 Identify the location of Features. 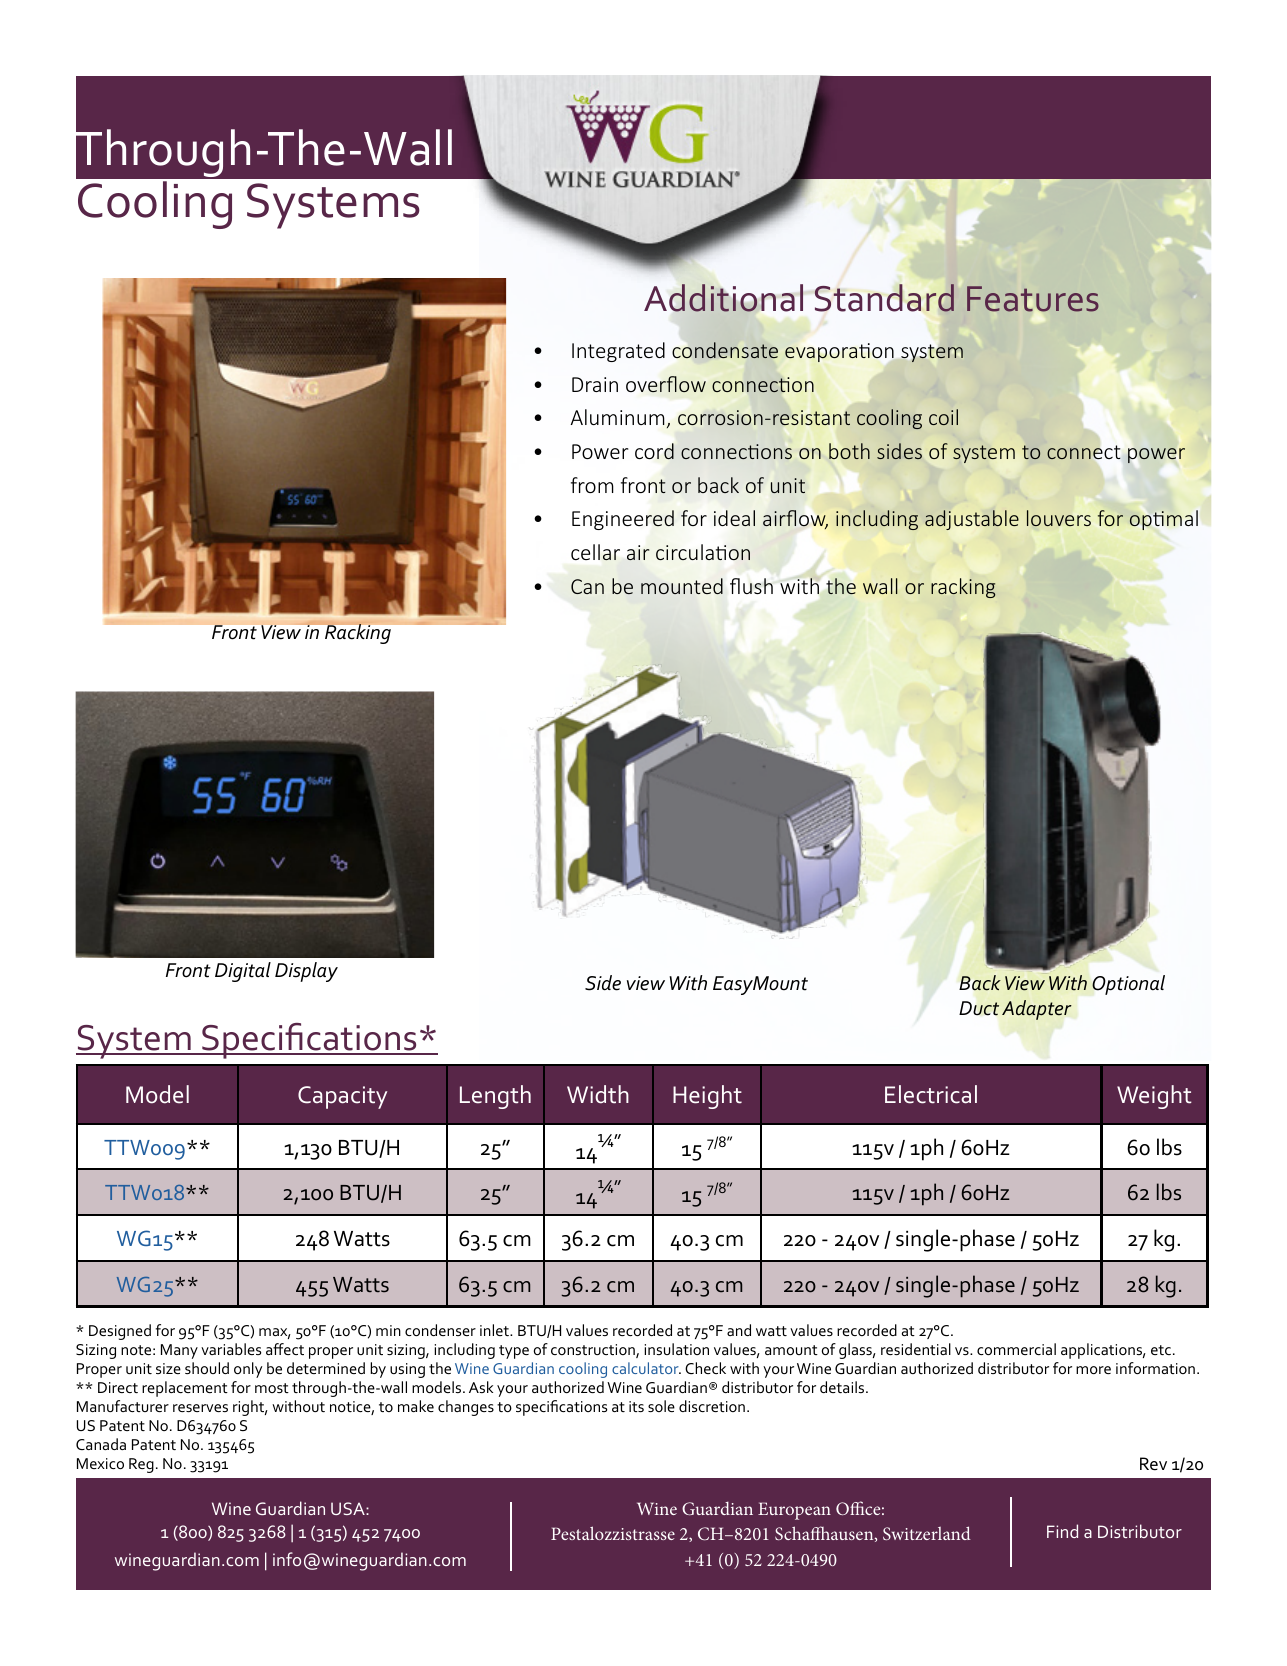
(1033, 299).
